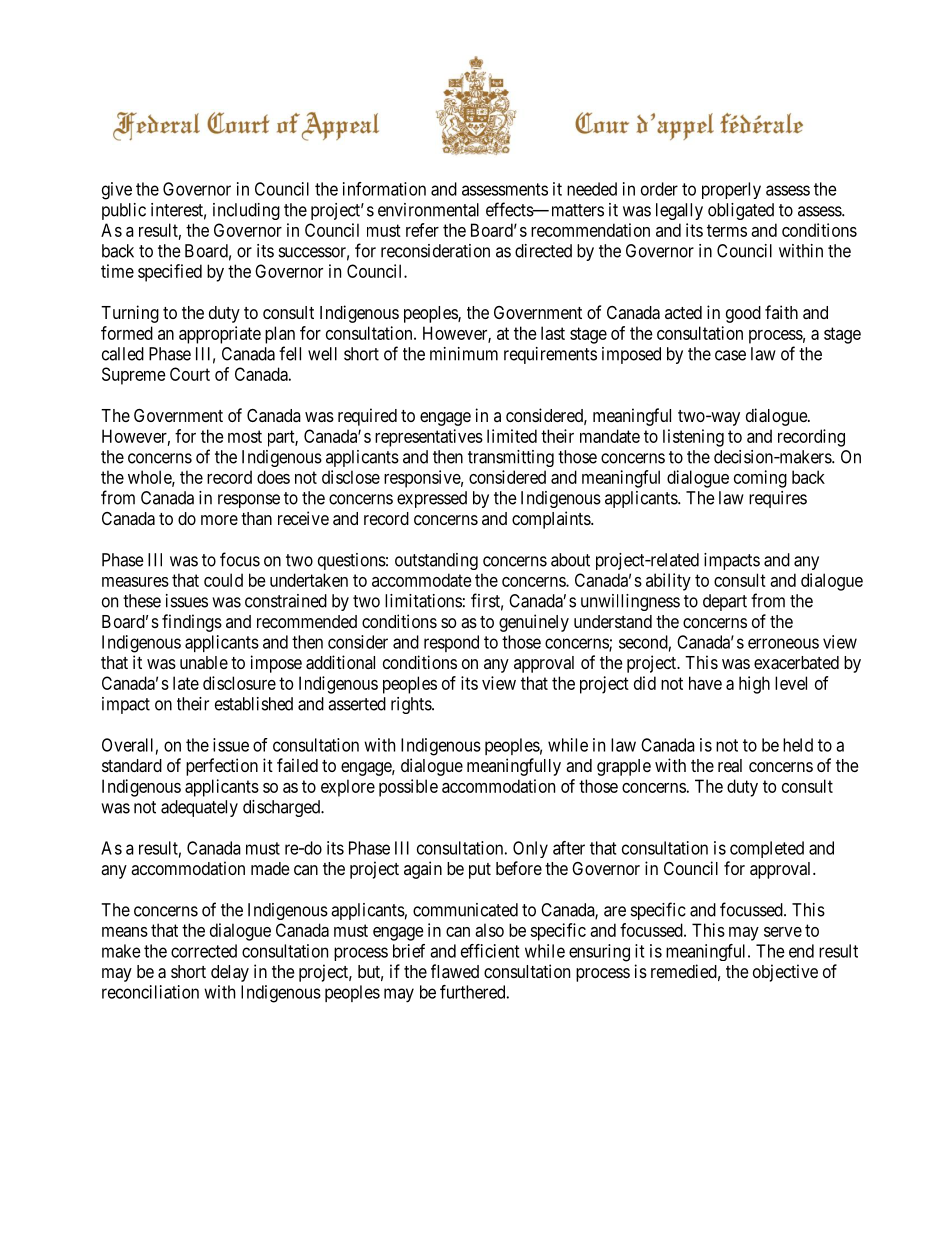 The image size is (952, 1233). Describe the element at coordinates (223, 580) in the page. I see `could` at that location.
